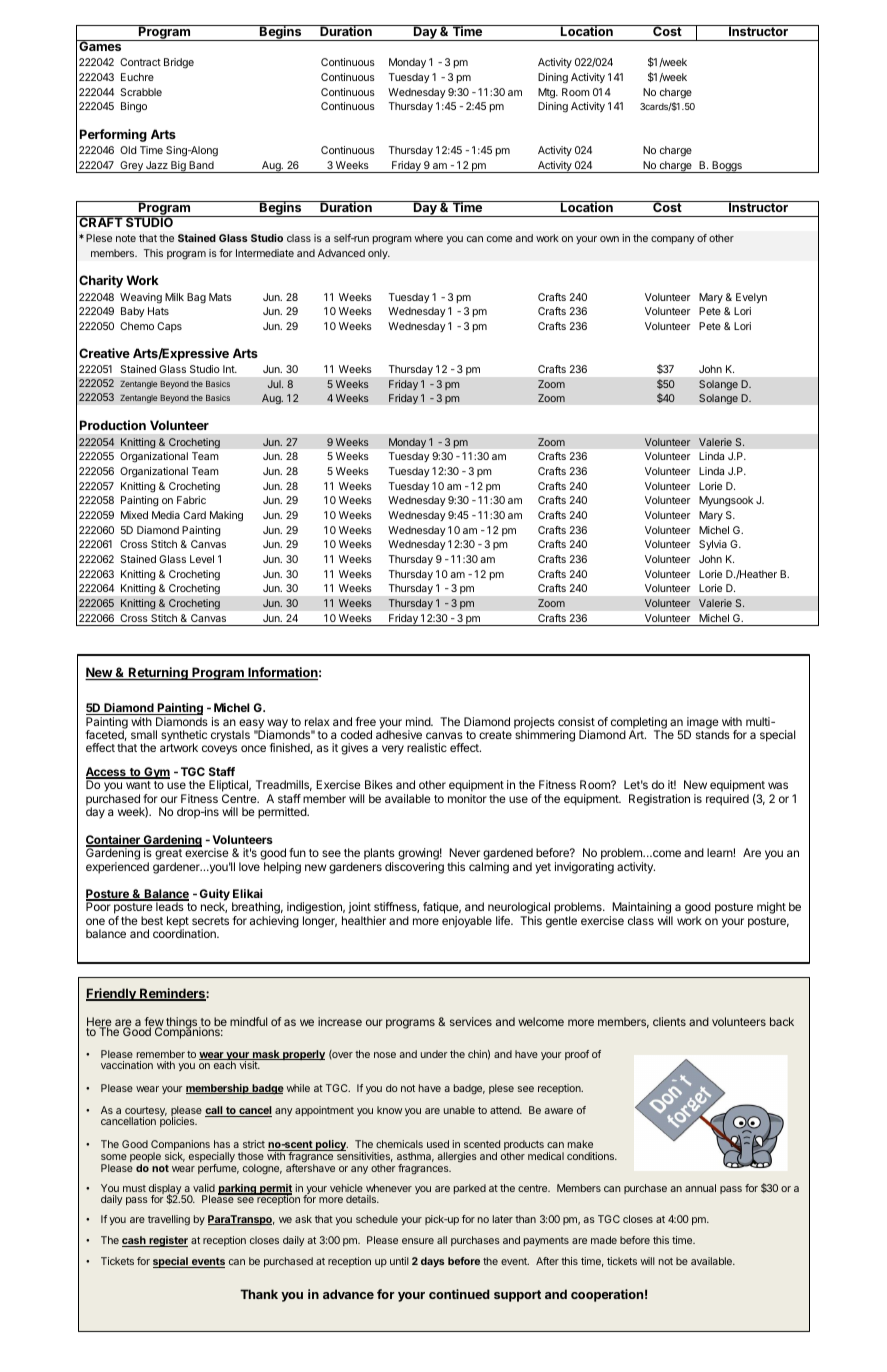 This document has width=887, height=1372. Describe the element at coordinates (167, 1241) in the document. I see `register` at that location.
